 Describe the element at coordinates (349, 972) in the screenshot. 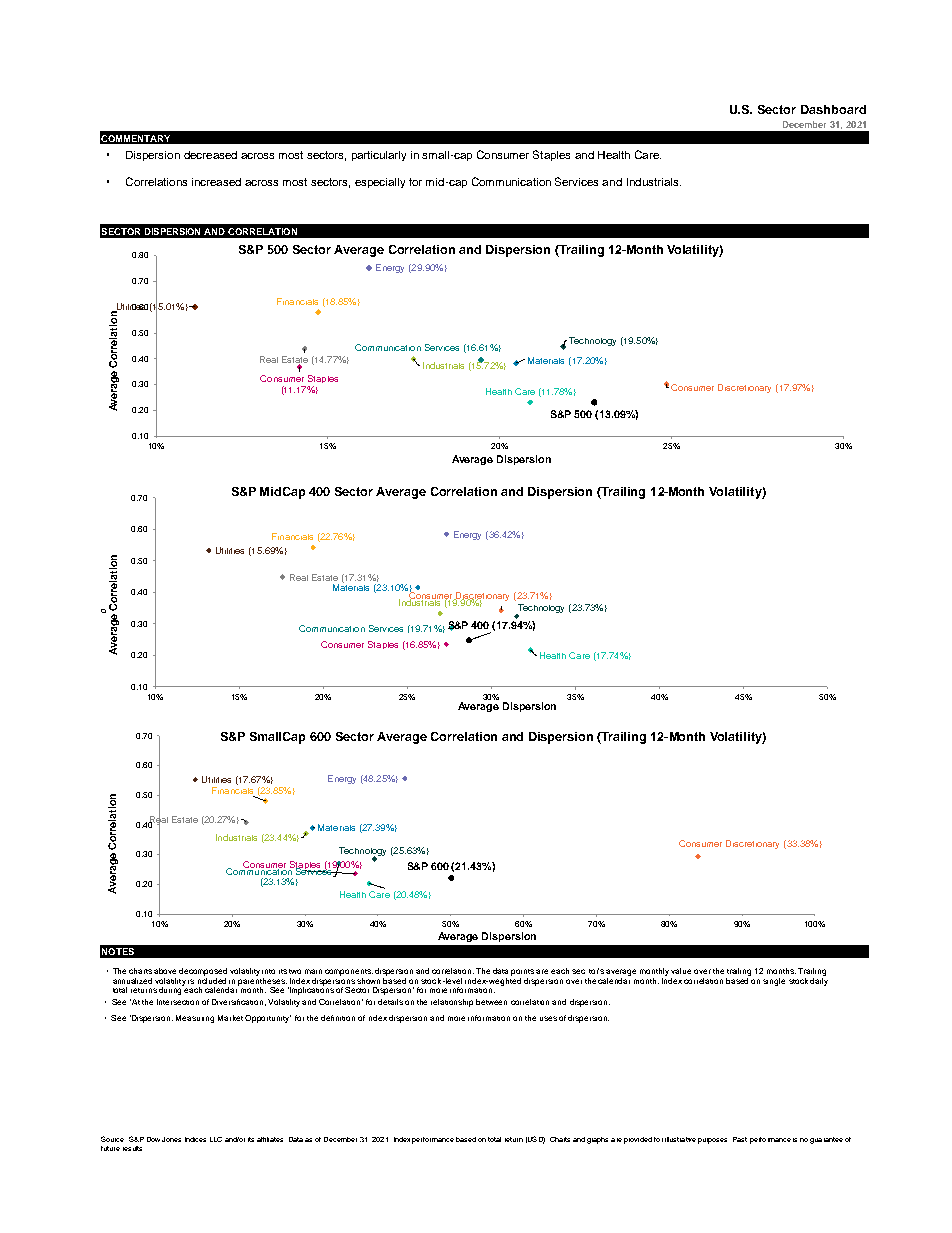

I see `components` at that location.
